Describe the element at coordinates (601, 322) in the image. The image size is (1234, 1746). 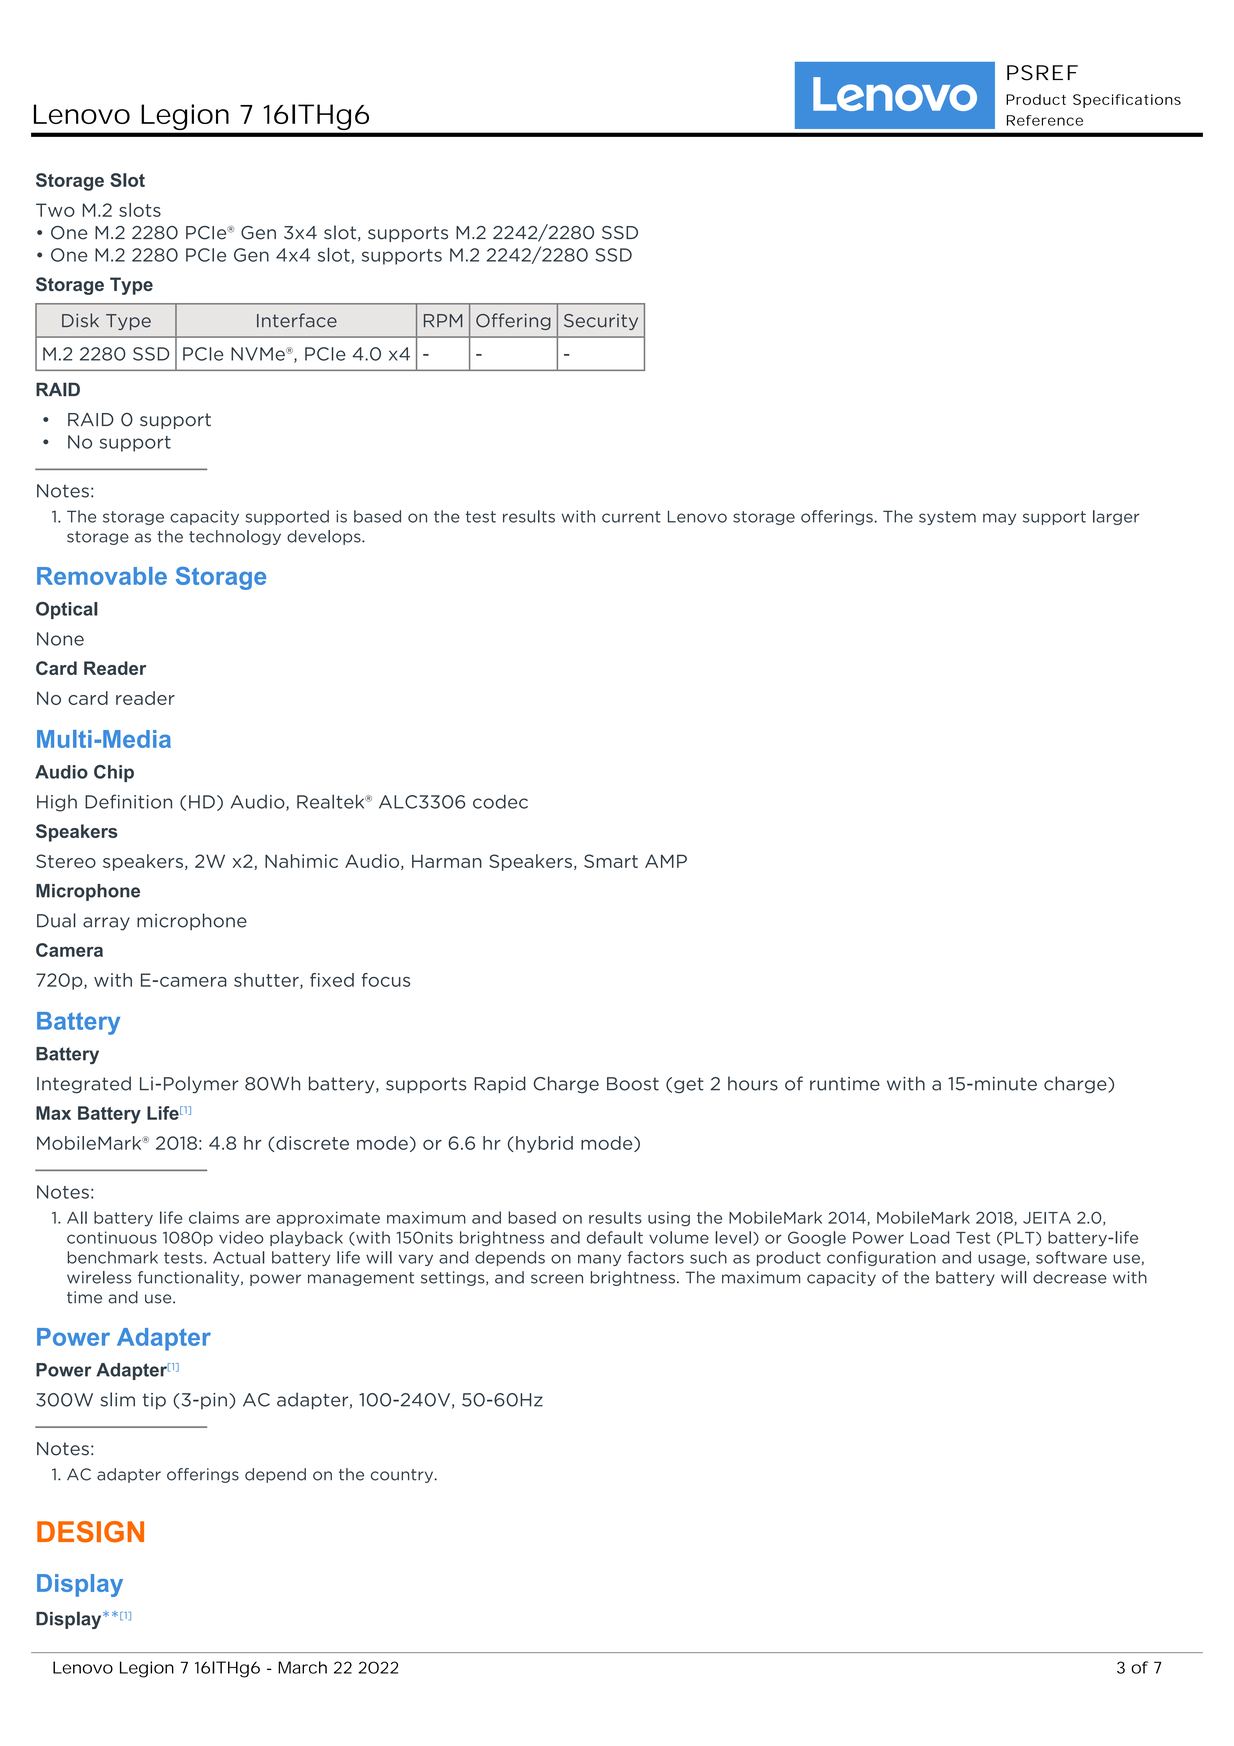
I see `Security` at that location.
